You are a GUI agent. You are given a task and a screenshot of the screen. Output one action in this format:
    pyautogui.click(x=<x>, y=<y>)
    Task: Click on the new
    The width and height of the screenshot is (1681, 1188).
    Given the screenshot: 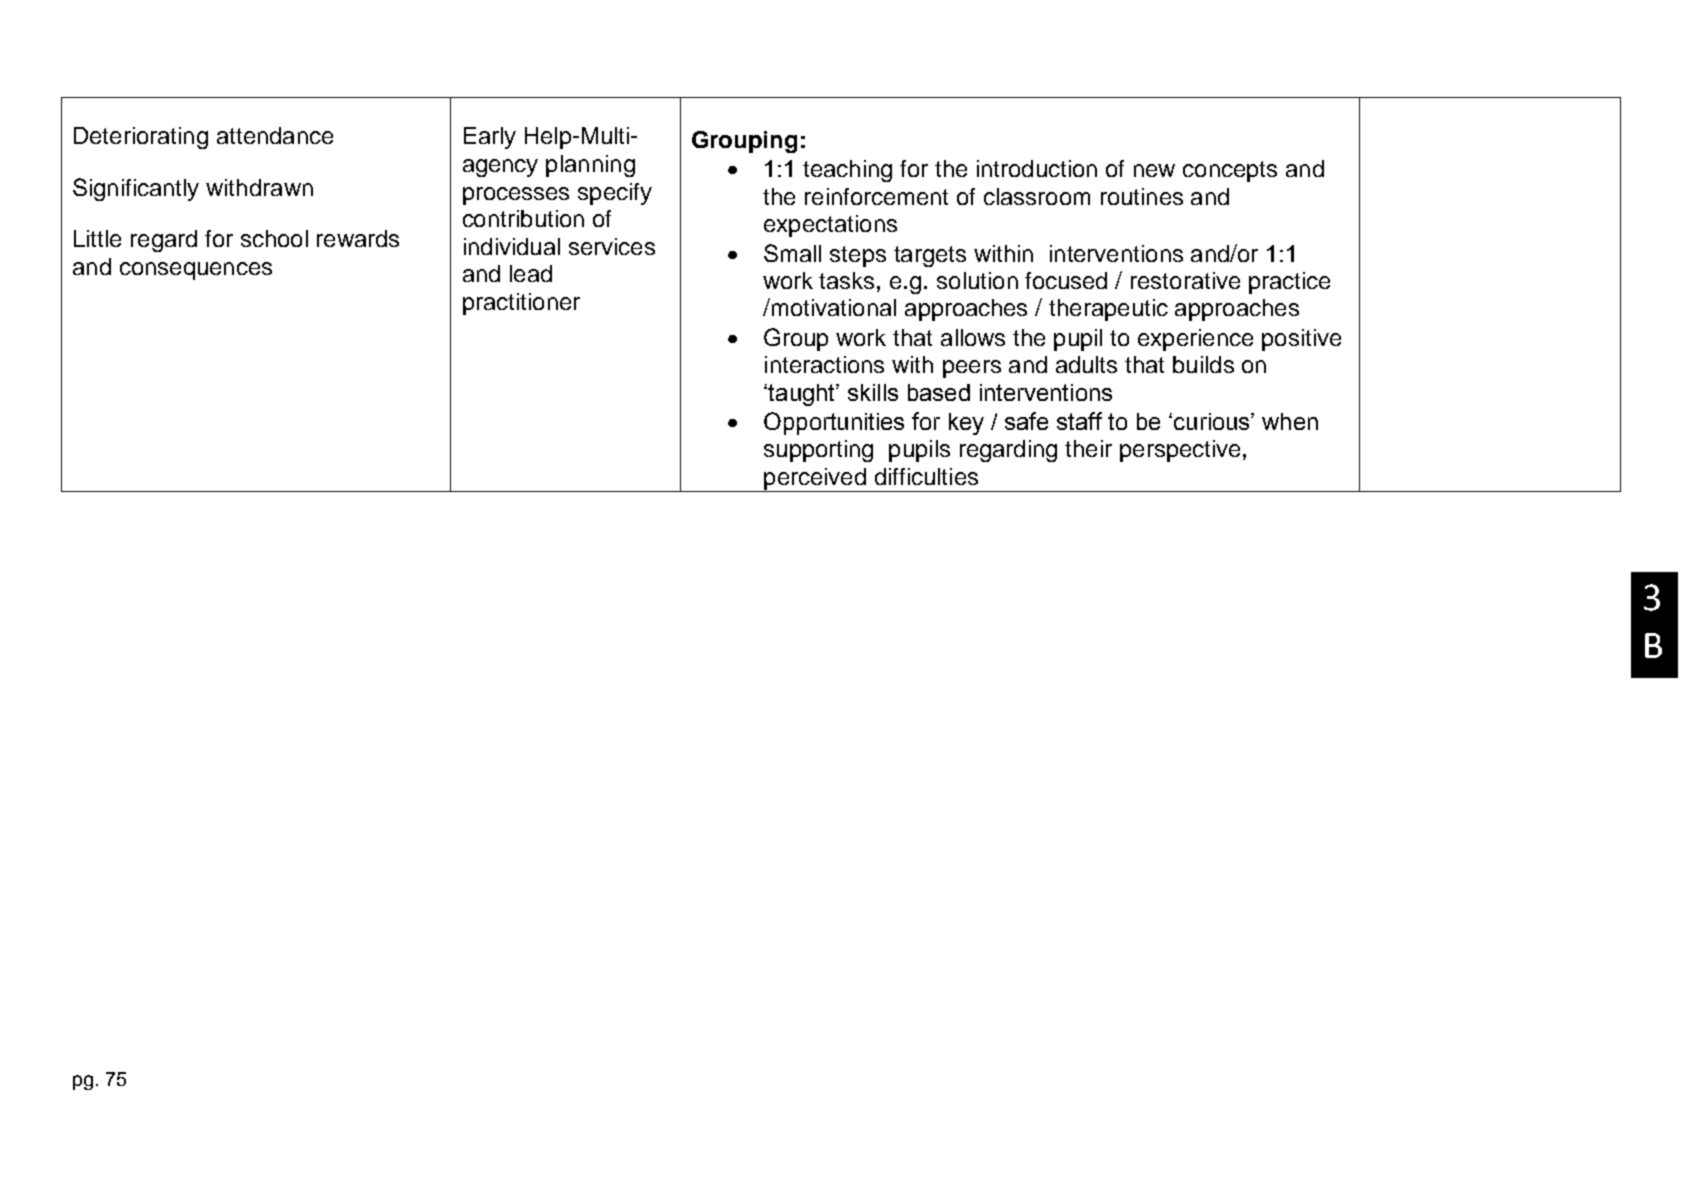 What is the action you would take?
    pyautogui.click(x=1154, y=170)
